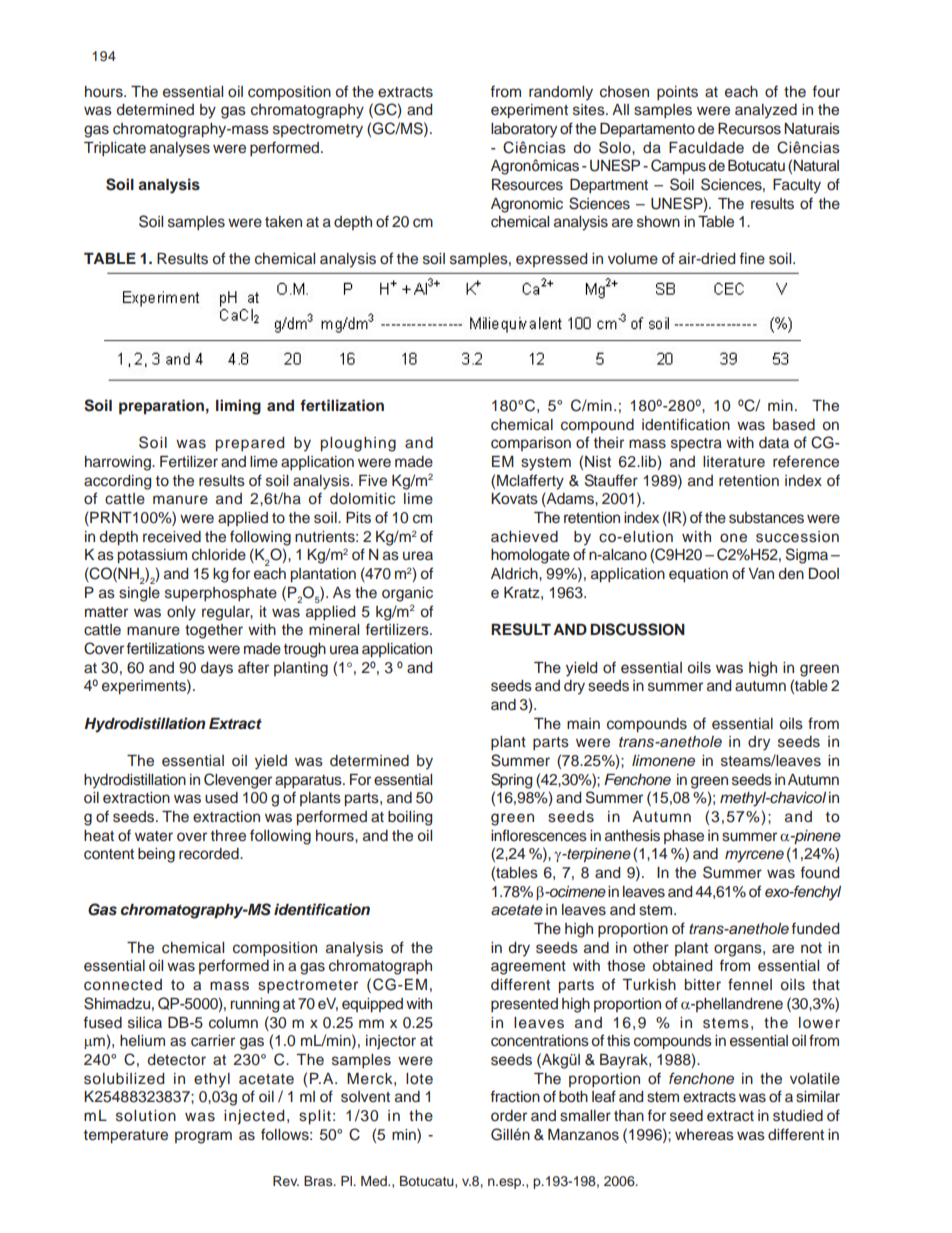 The width and height of the screenshot is (952, 1233). I want to click on boiling, so click(410, 818).
